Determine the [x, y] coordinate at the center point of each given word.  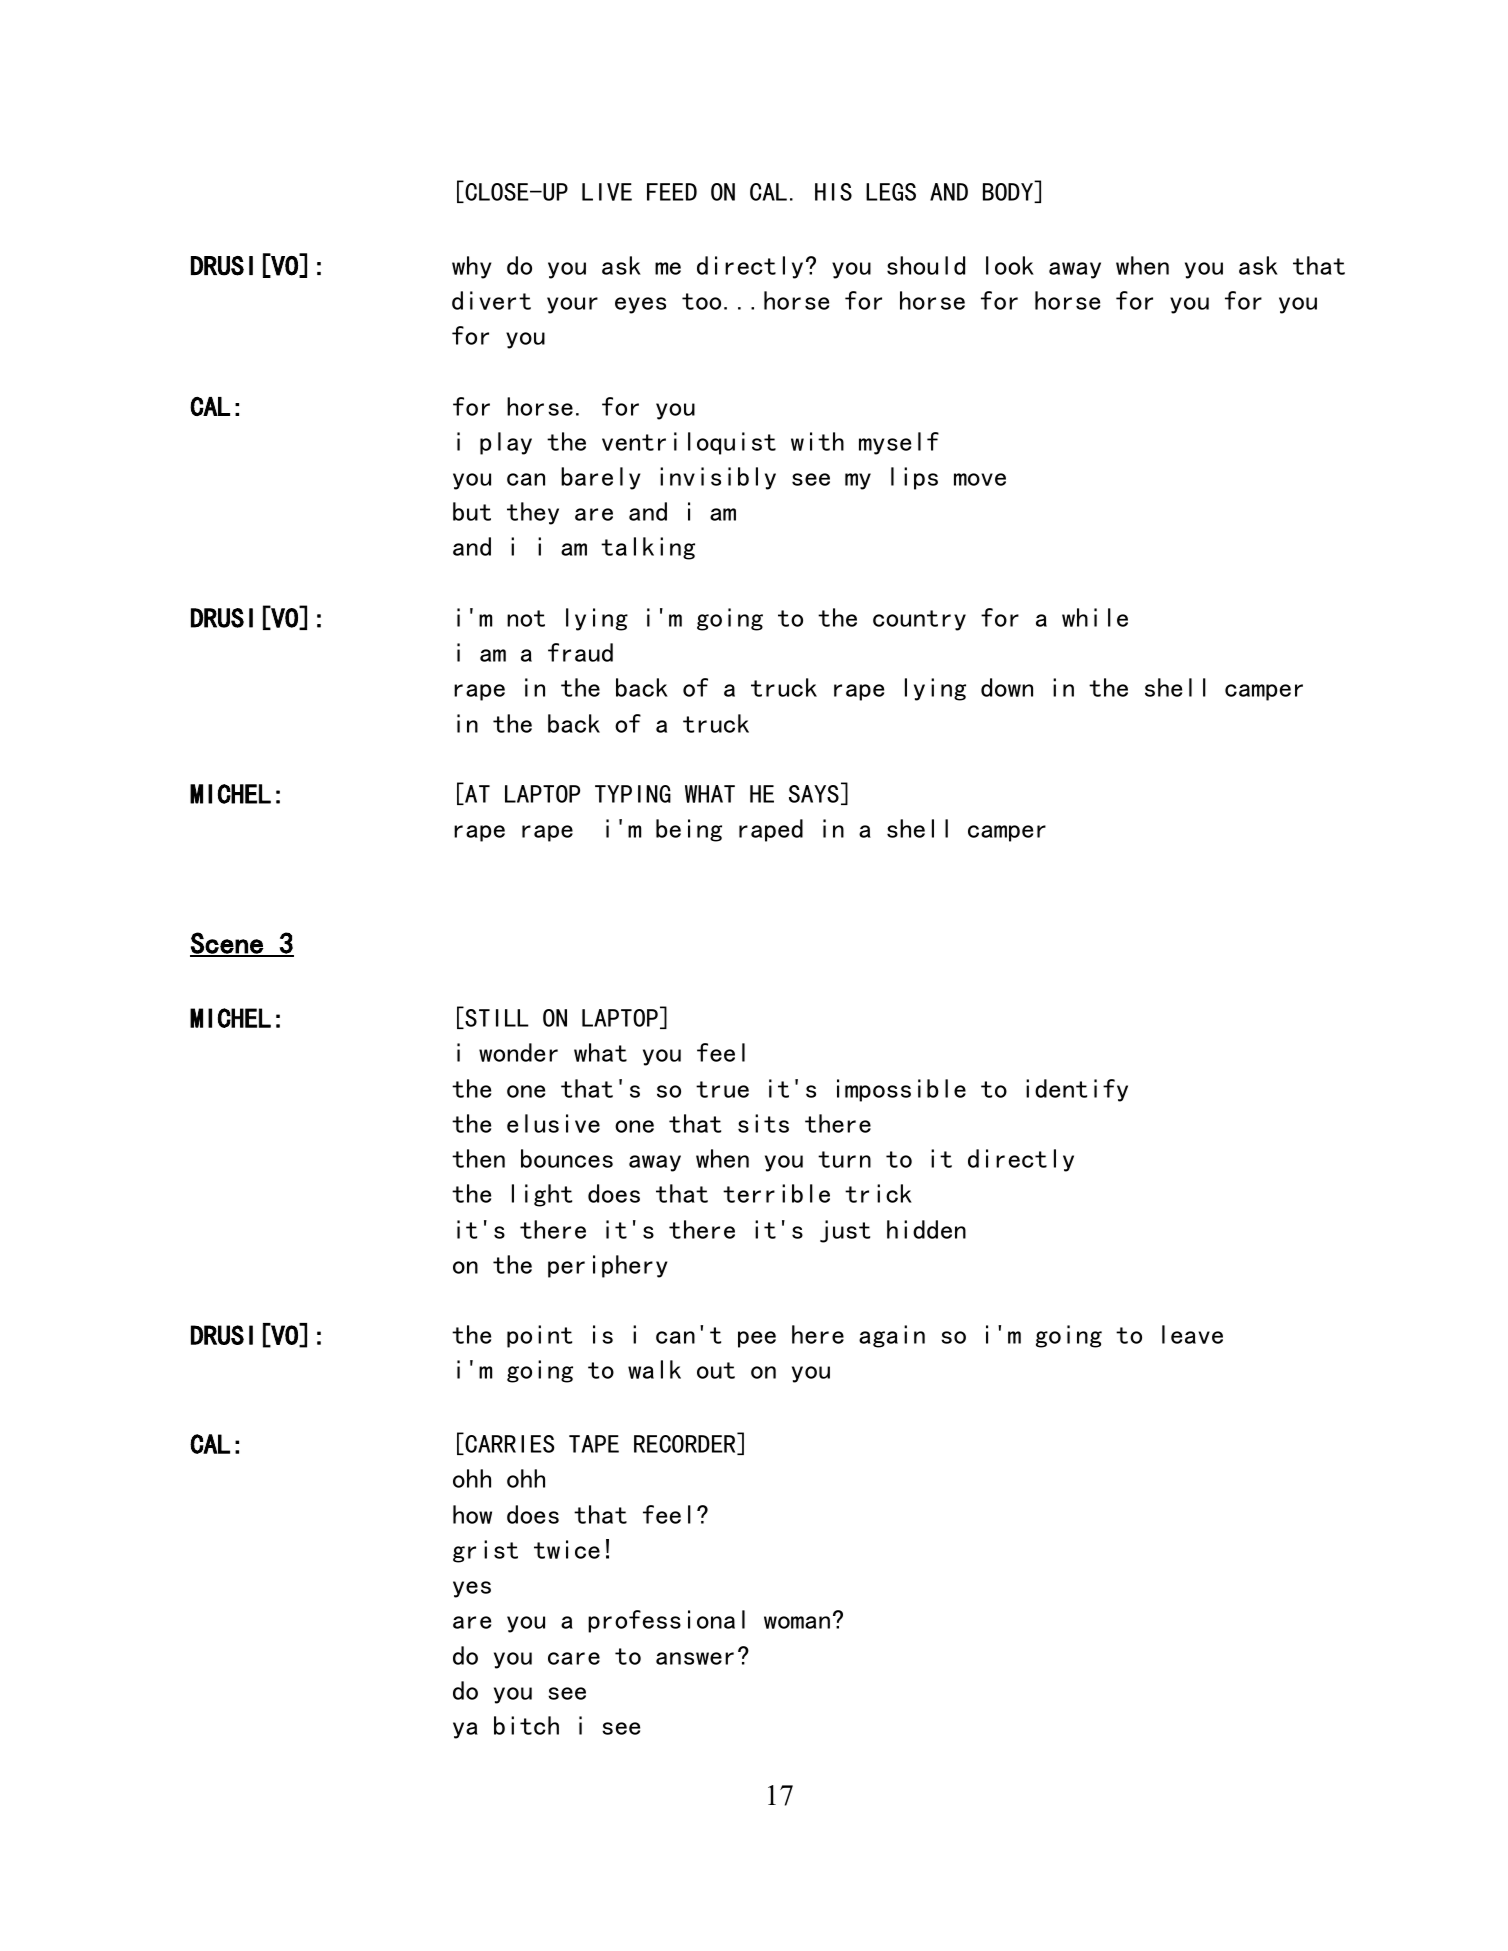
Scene [227, 944]
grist [485, 1551]
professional [666, 1621]
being [689, 830]
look [1010, 265]
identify [1077, 1090]
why [472, 267]
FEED [672, 192]
